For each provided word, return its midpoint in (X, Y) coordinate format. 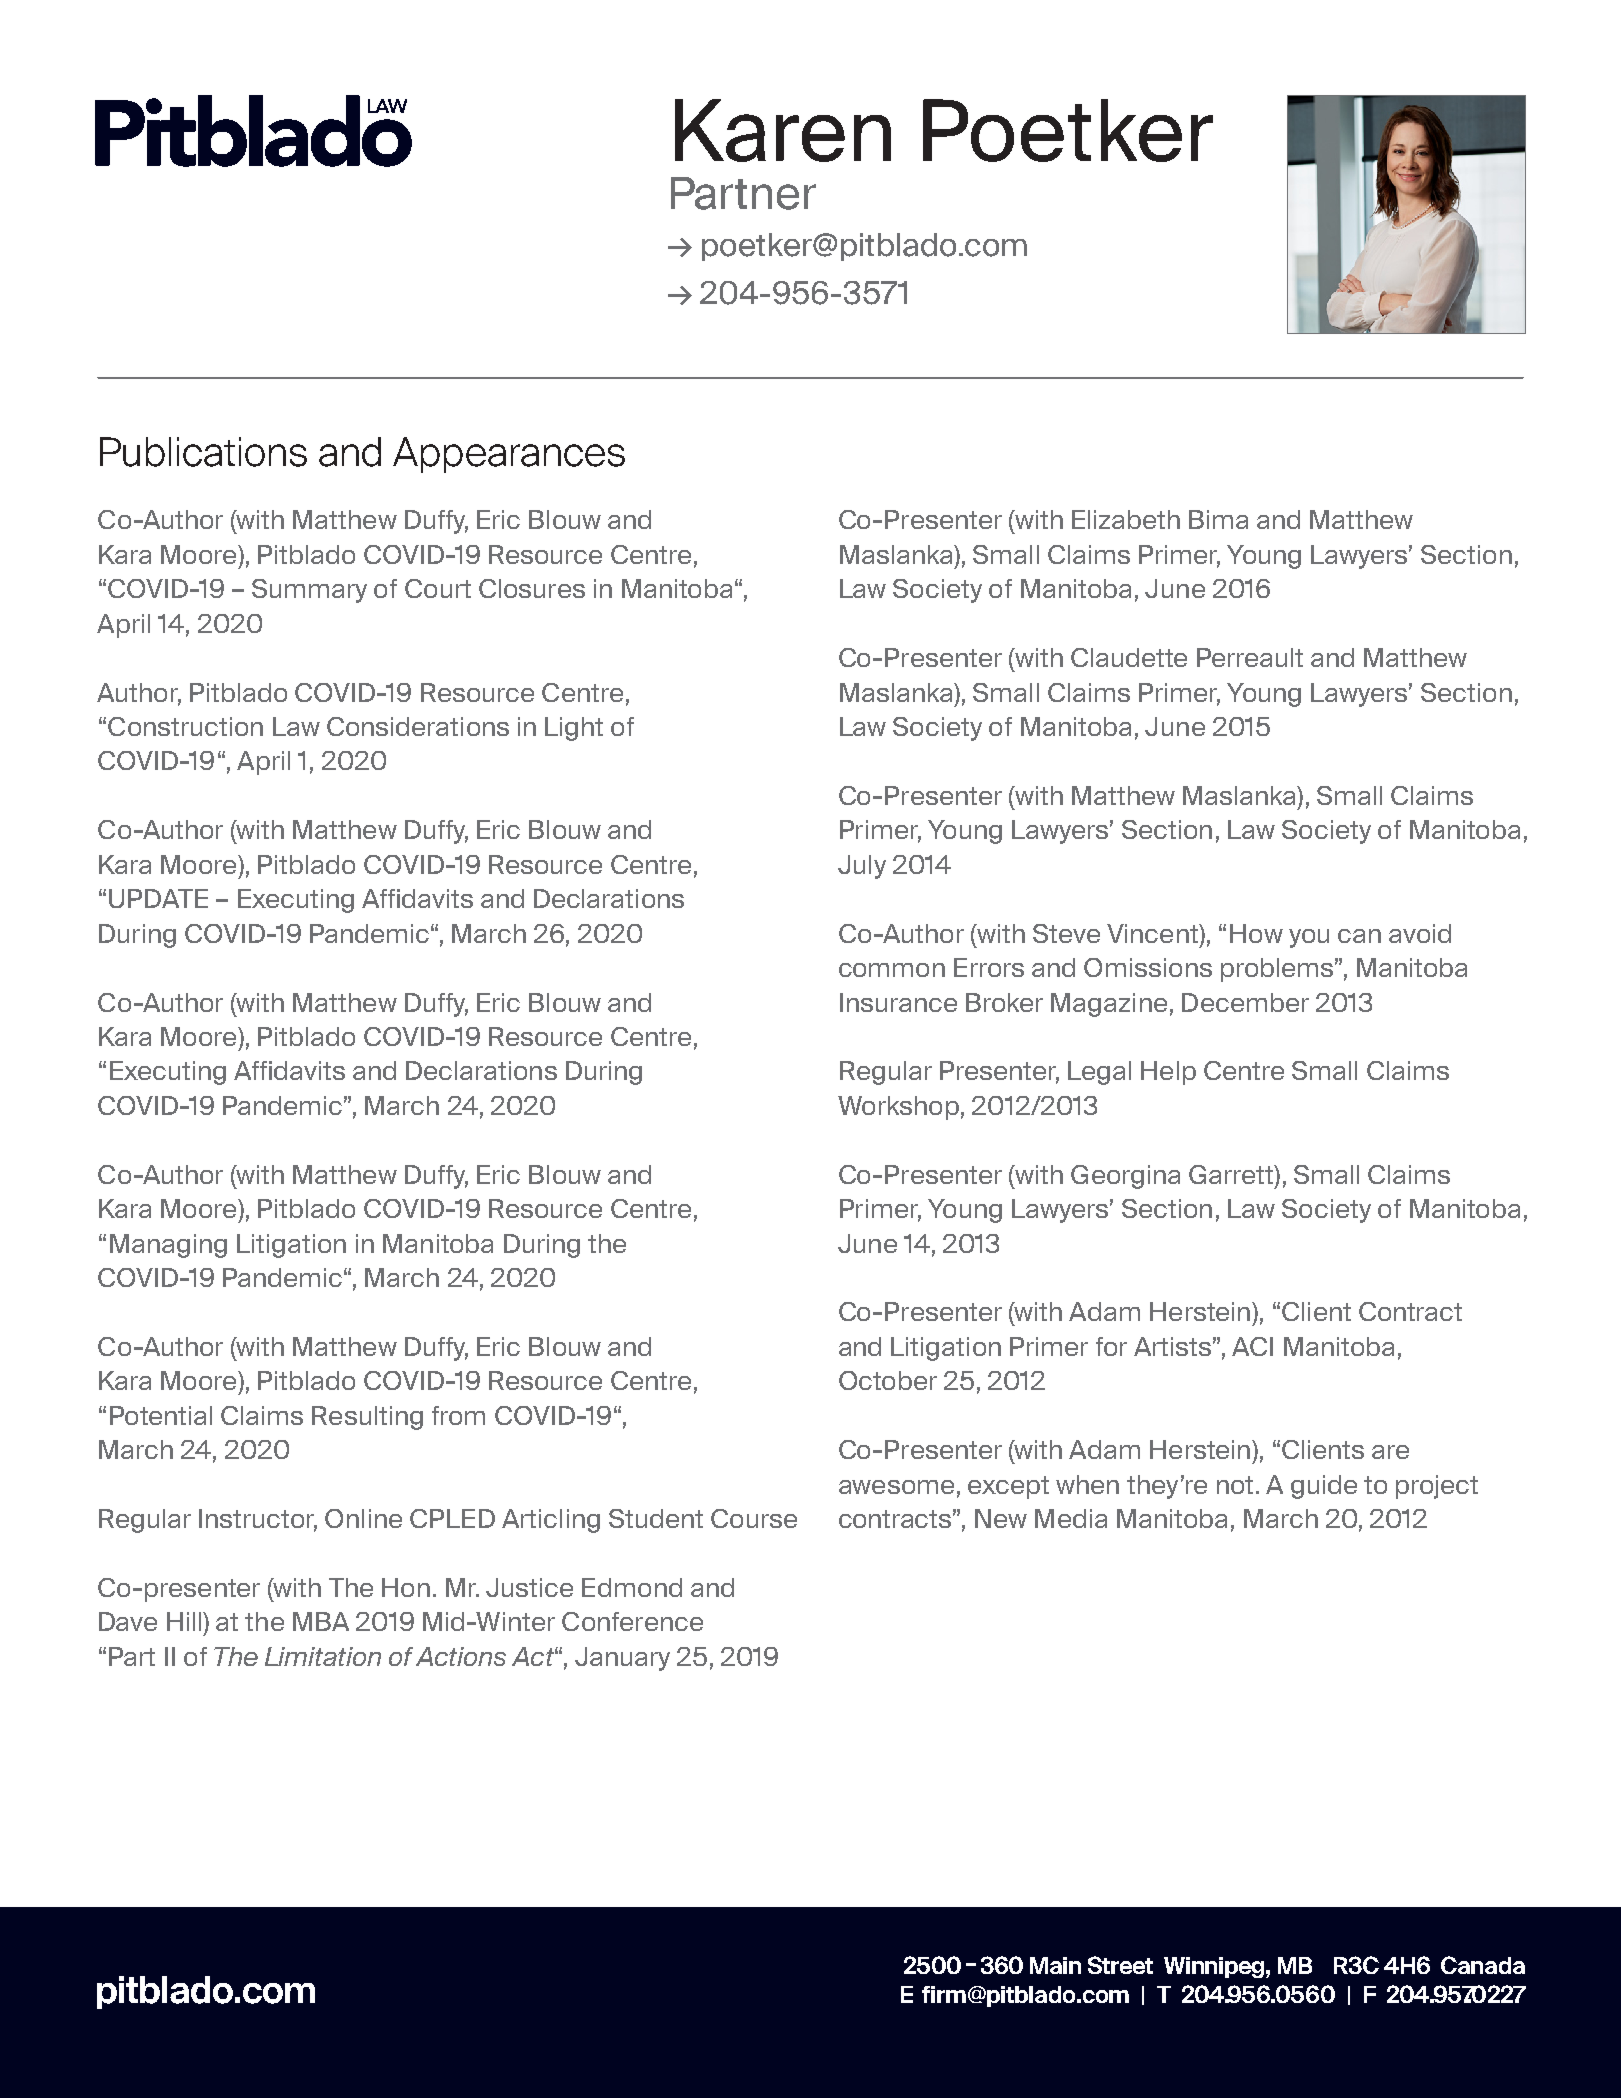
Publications (203, 452)
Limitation (323, 1656)
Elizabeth (1126, 519)
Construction (185, 726)
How (1256, 933)
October (888, 1380)
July (862, 867)
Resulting (367, 1418)
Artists (1172, 1346)
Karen (783, 130)
